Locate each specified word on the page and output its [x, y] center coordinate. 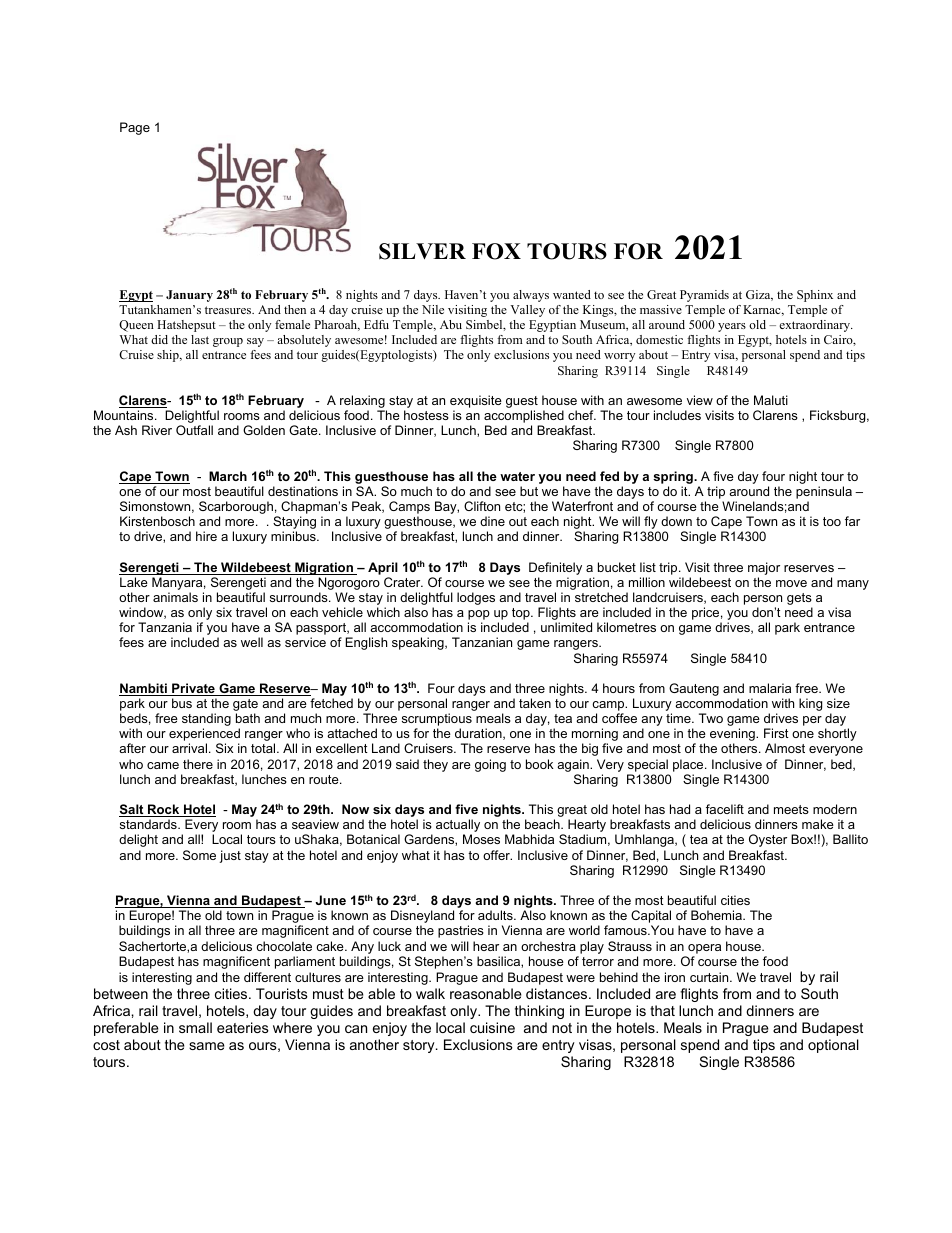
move [791, 583]
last [200, 339]
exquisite [476, 401]
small [195, 1027]
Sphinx [815, 296]
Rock [164, 810]
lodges [476, 598]
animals [175, 597]
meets [791, 809]
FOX [496, 251]
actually [458, 827]
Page [135, 128]
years [732, 327]
